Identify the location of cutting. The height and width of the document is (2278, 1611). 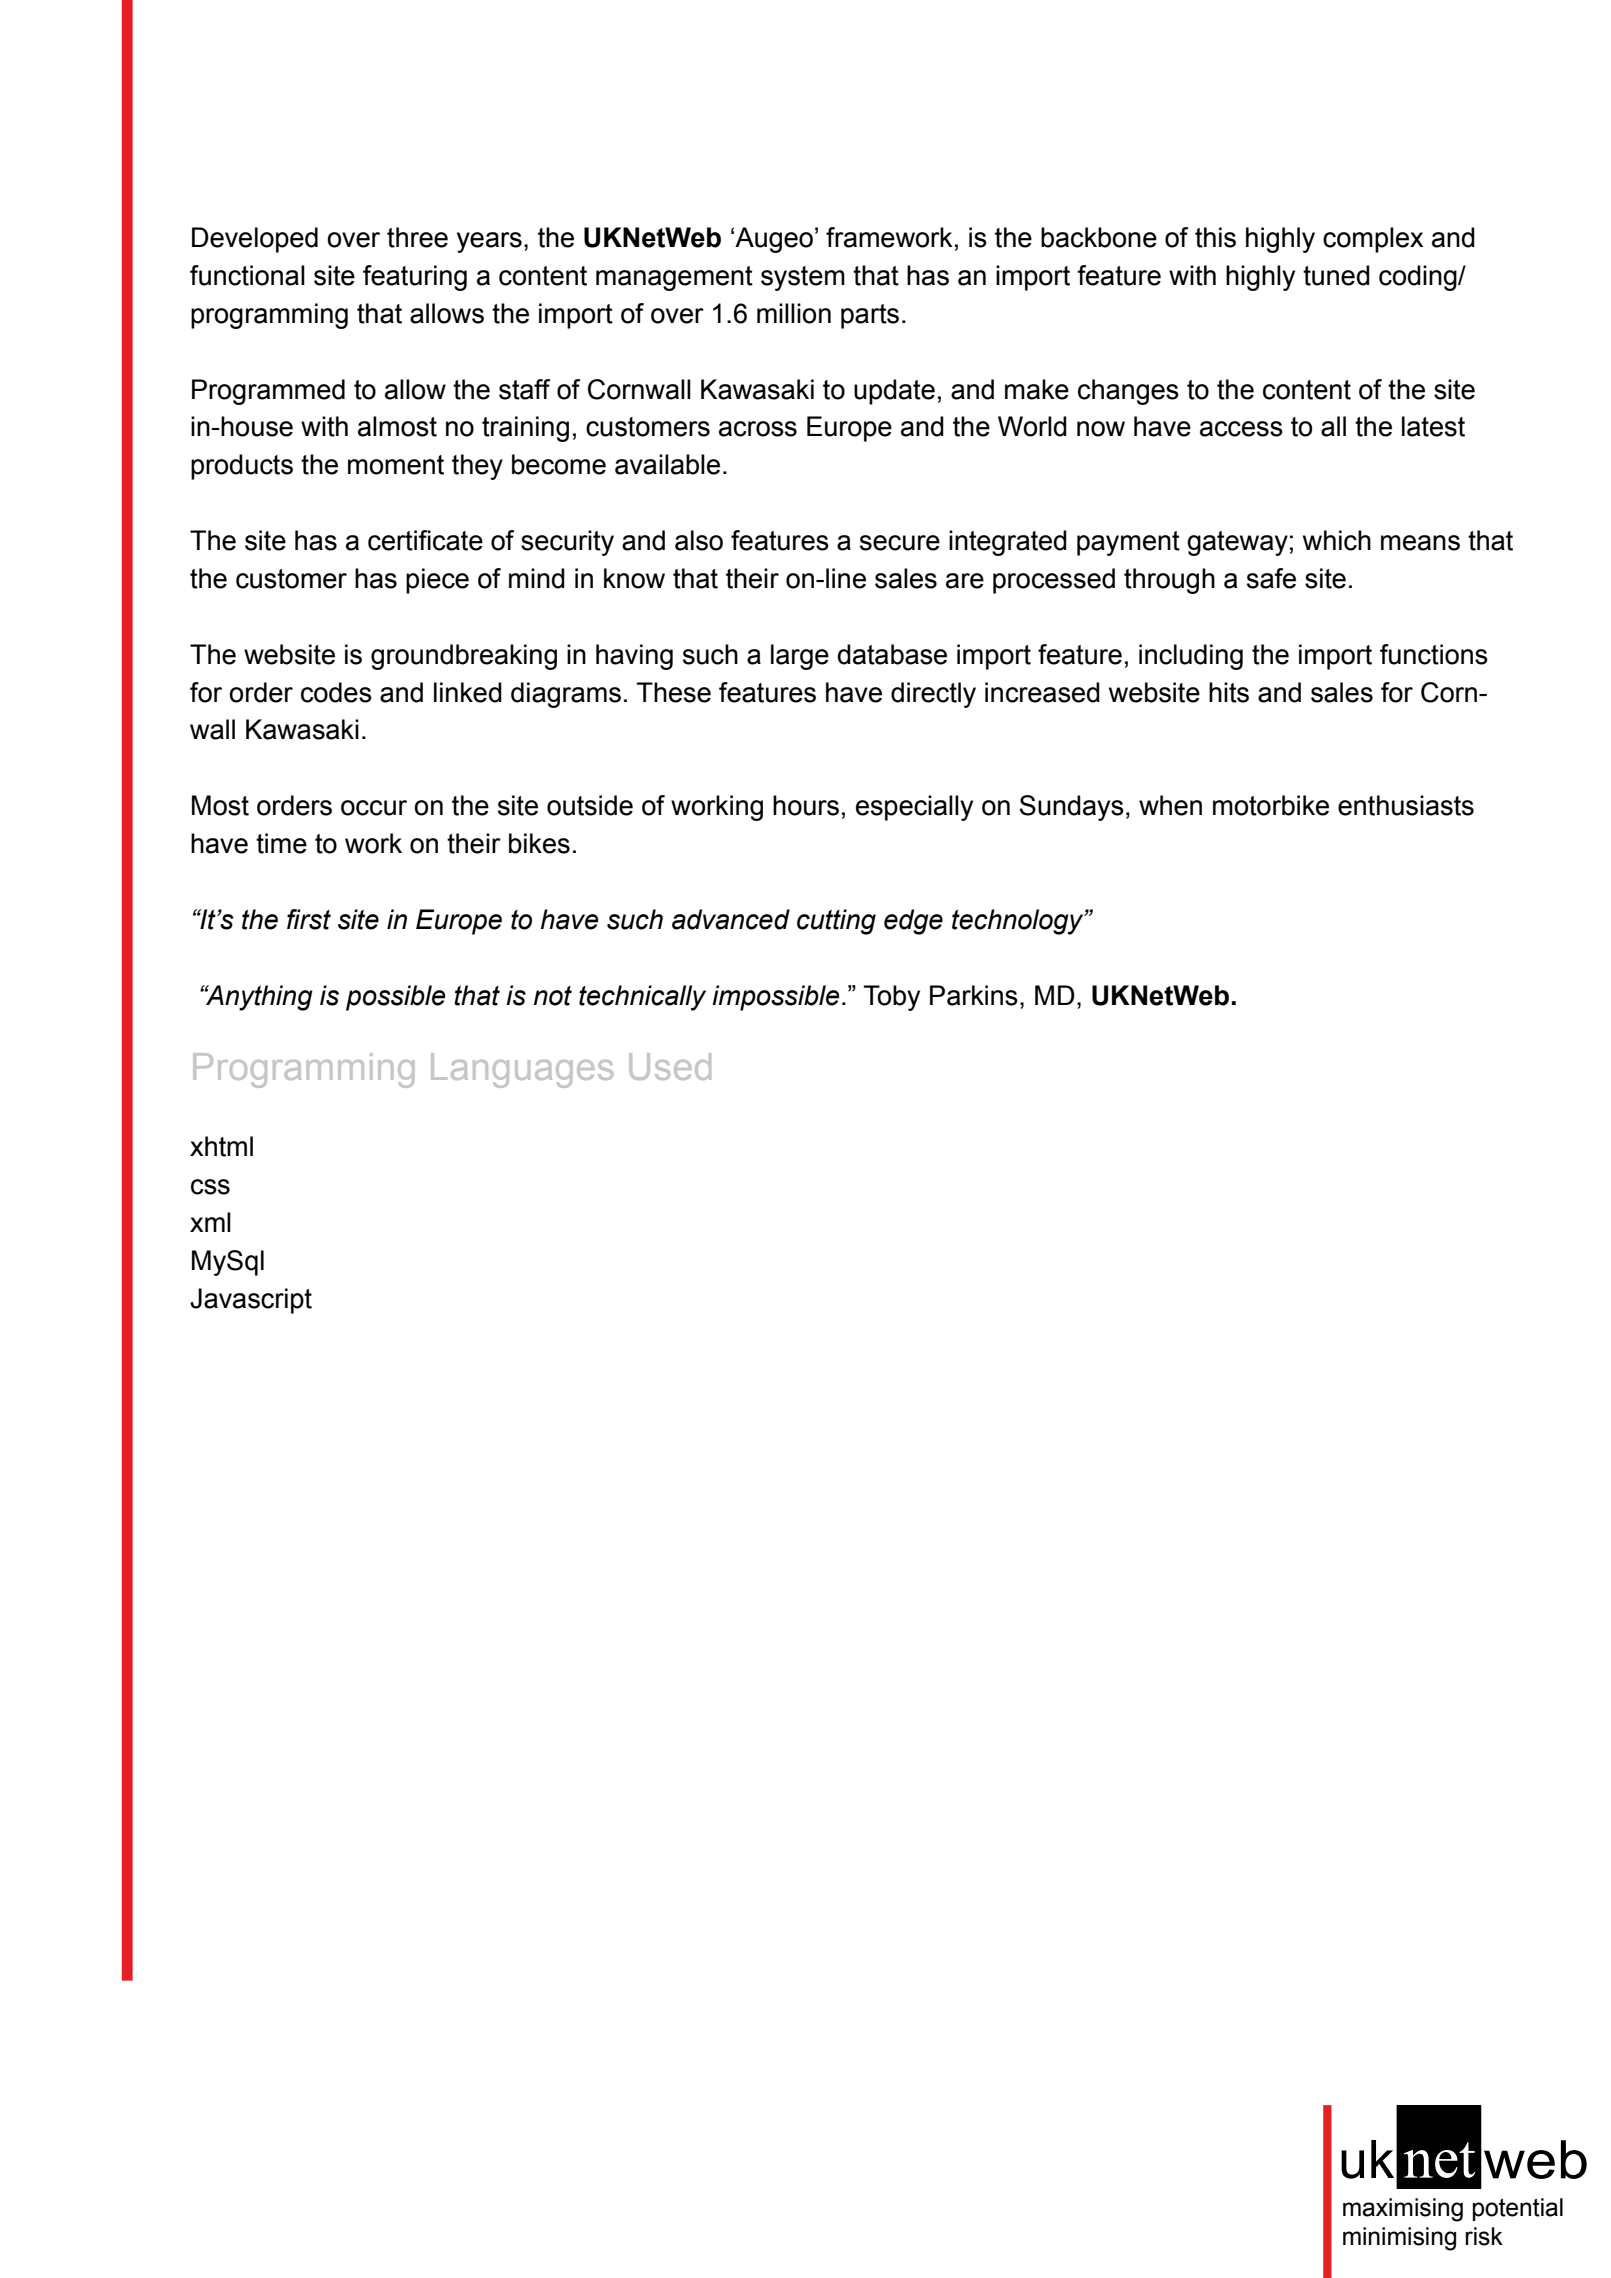
(836, 922).
